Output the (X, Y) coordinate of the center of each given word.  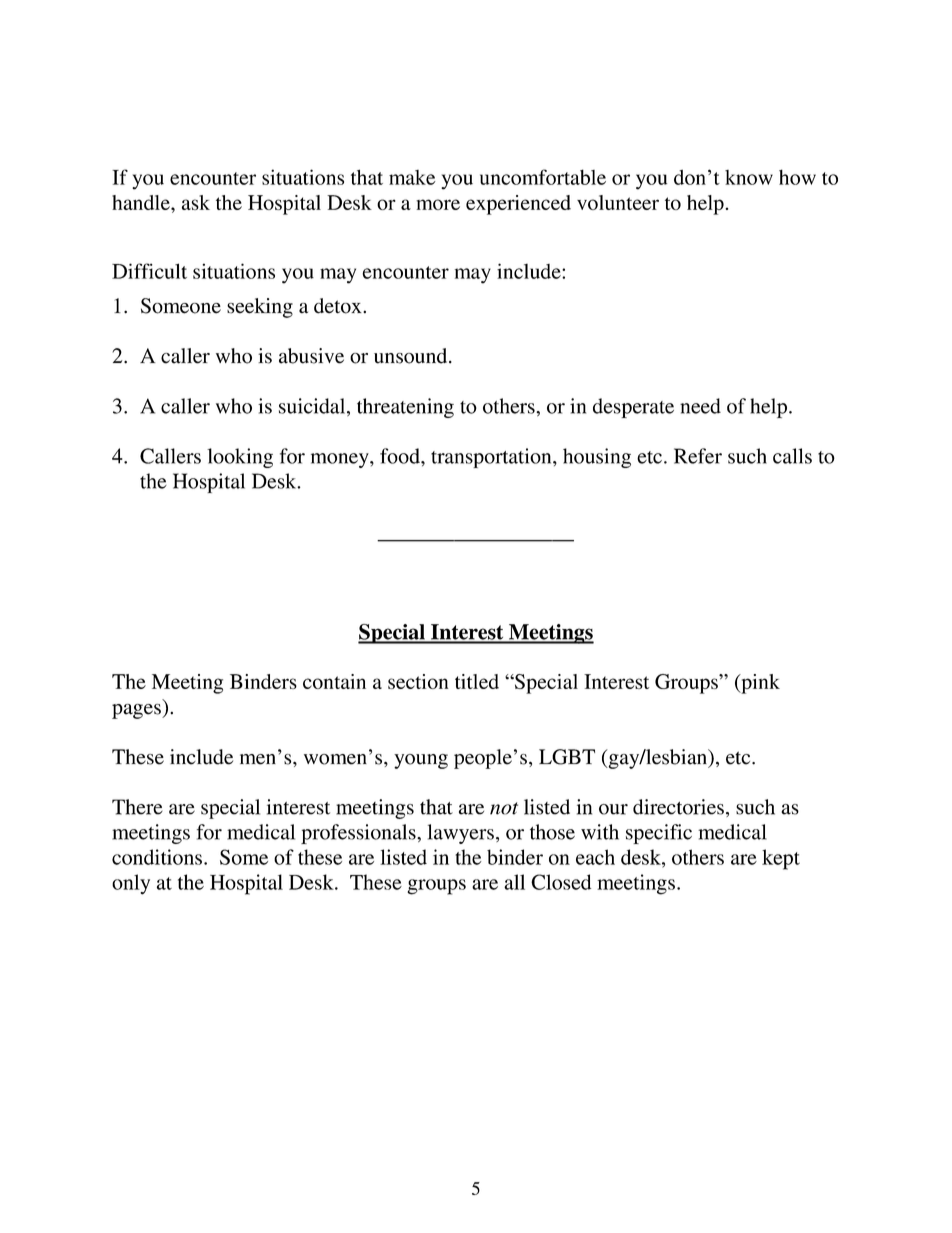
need (700, 406)
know (749, 177)
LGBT (567, 757)
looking (240, 458)
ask (196, 202)
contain (334, 681)
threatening (405, 408)
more (438, 204)
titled (477, 681)
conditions (157, 857)
